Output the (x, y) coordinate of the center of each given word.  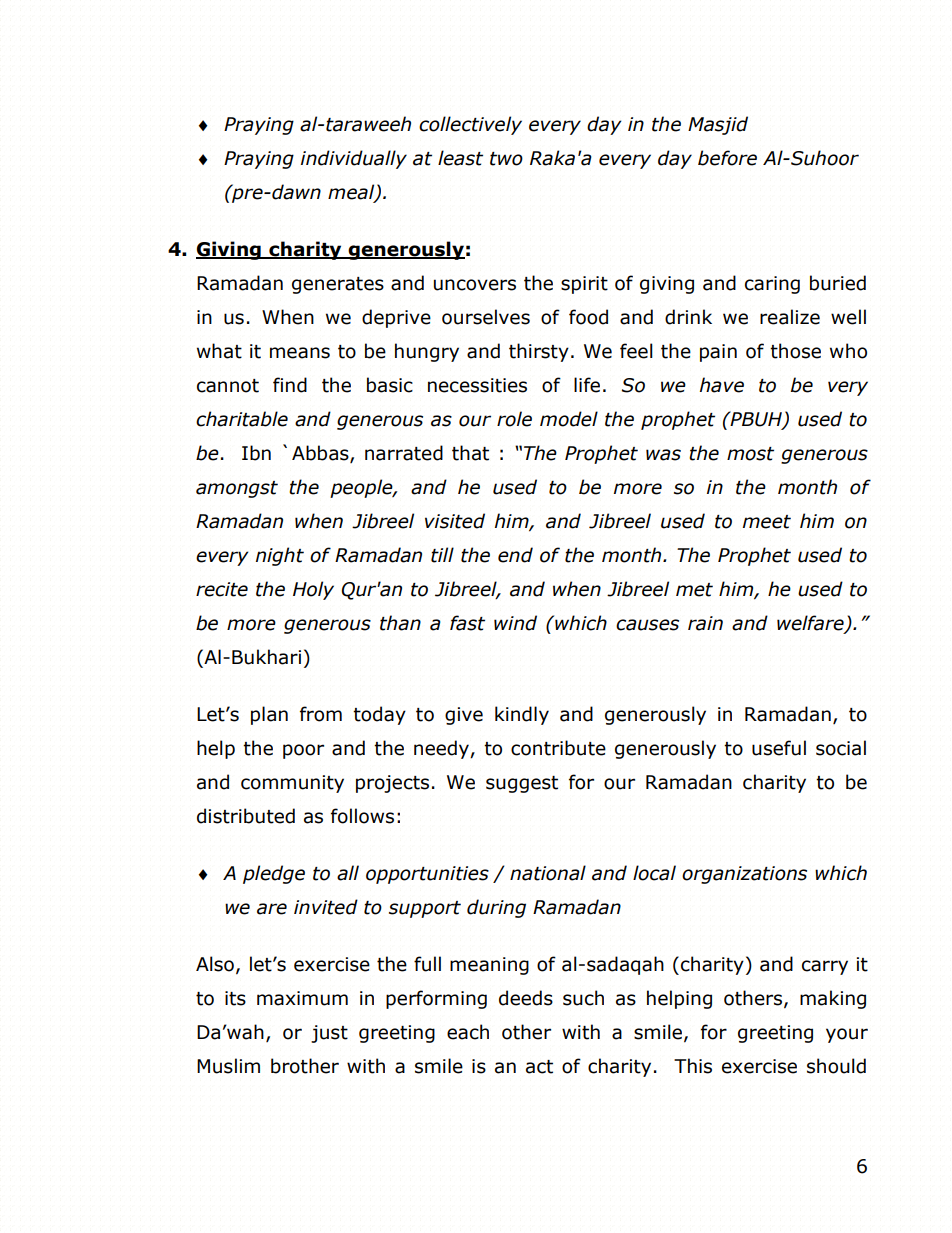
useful (779, 748)
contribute (558, 748)
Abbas (321, 454)
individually (354, 159)
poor (303, 751)
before (727, 158)
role (514, 419)
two (506, 159)
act (539, 1067)
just (329, 1034)
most (750, 454)
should (836, 1066)
